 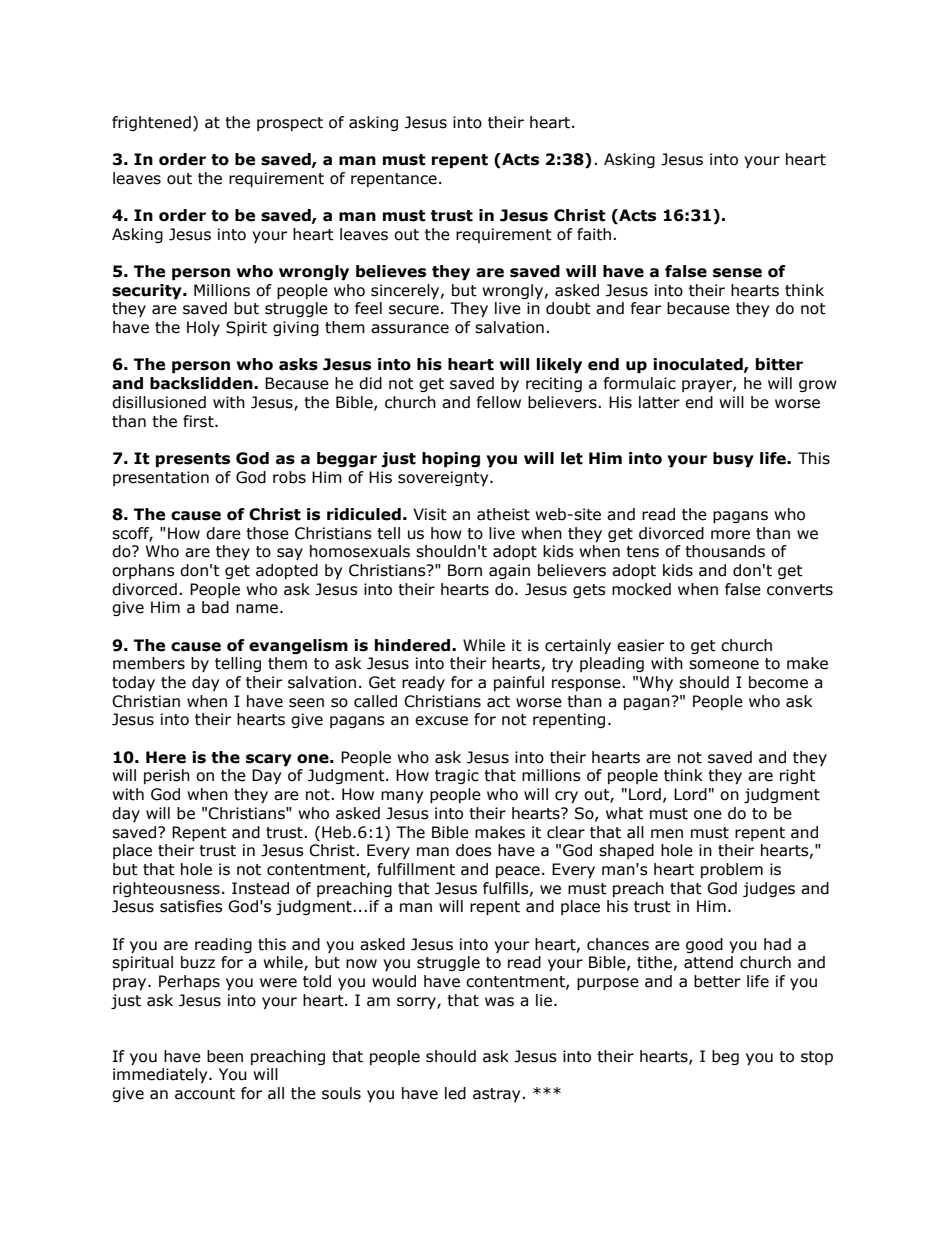 What do you see at coordinates (225, 1056) in the screenshot?
I see `been` at bounding box center [225, 1056].
